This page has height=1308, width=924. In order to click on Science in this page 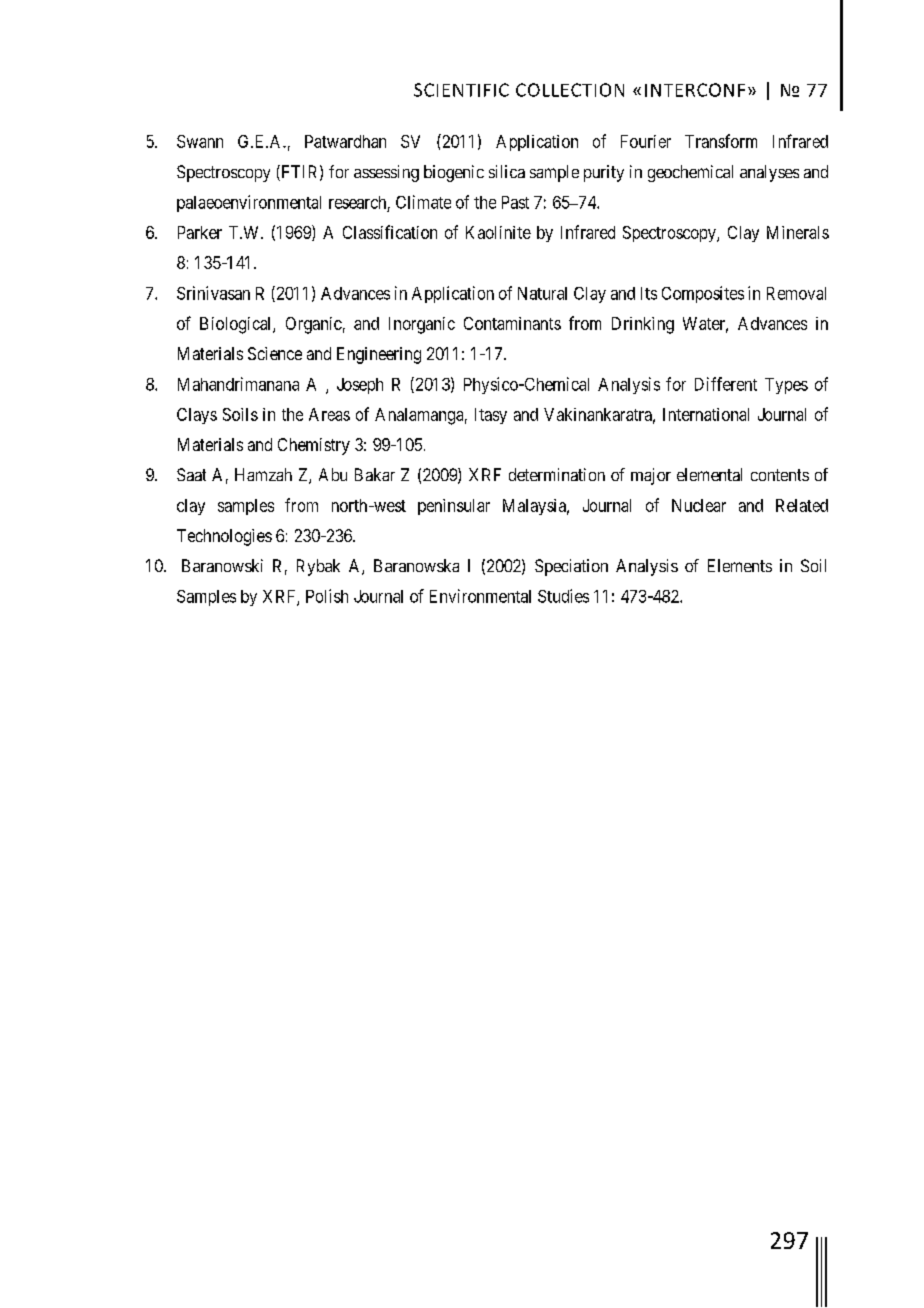, I will do `click(275, 353)`.
